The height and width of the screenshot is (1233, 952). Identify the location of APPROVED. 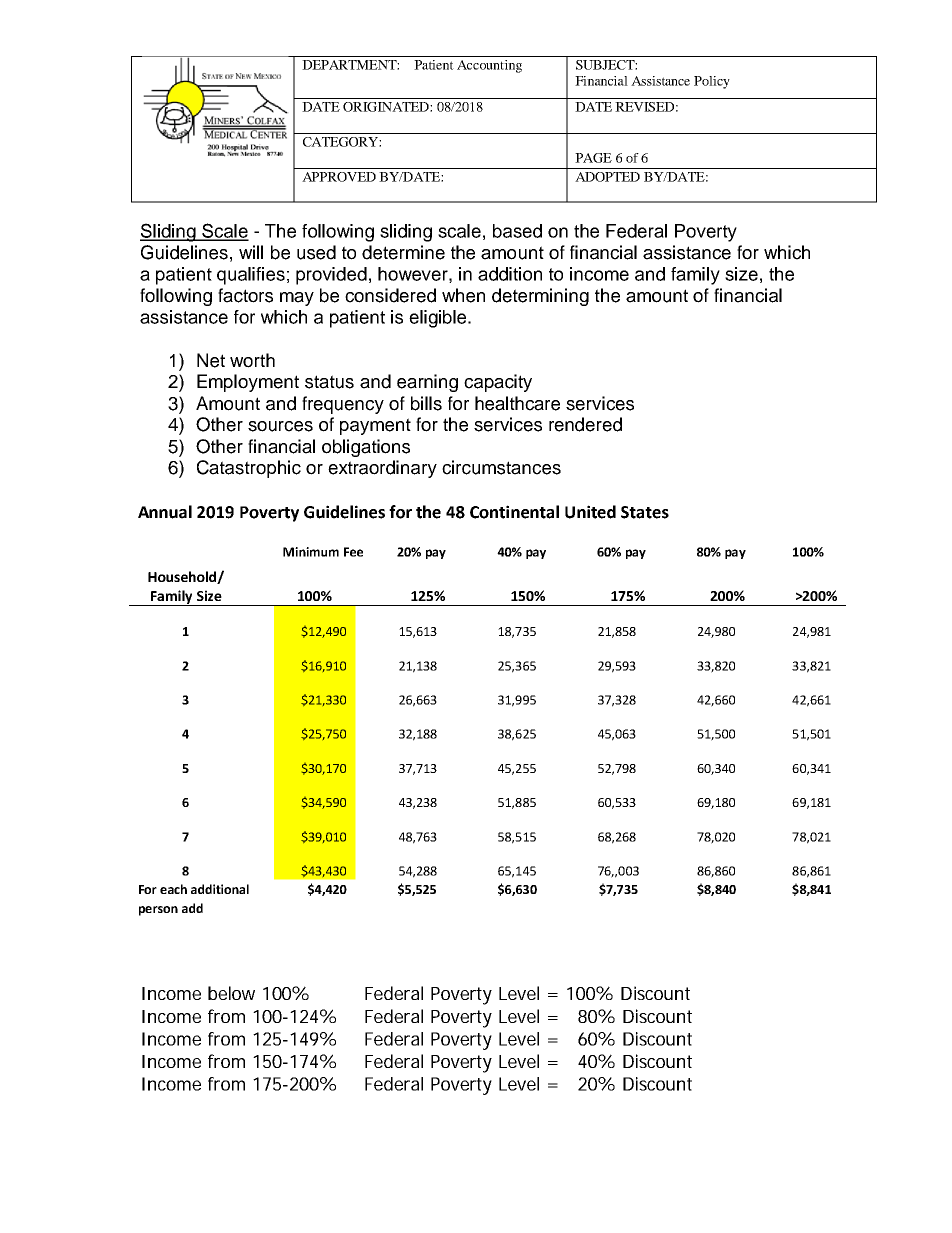
(339, 177).
